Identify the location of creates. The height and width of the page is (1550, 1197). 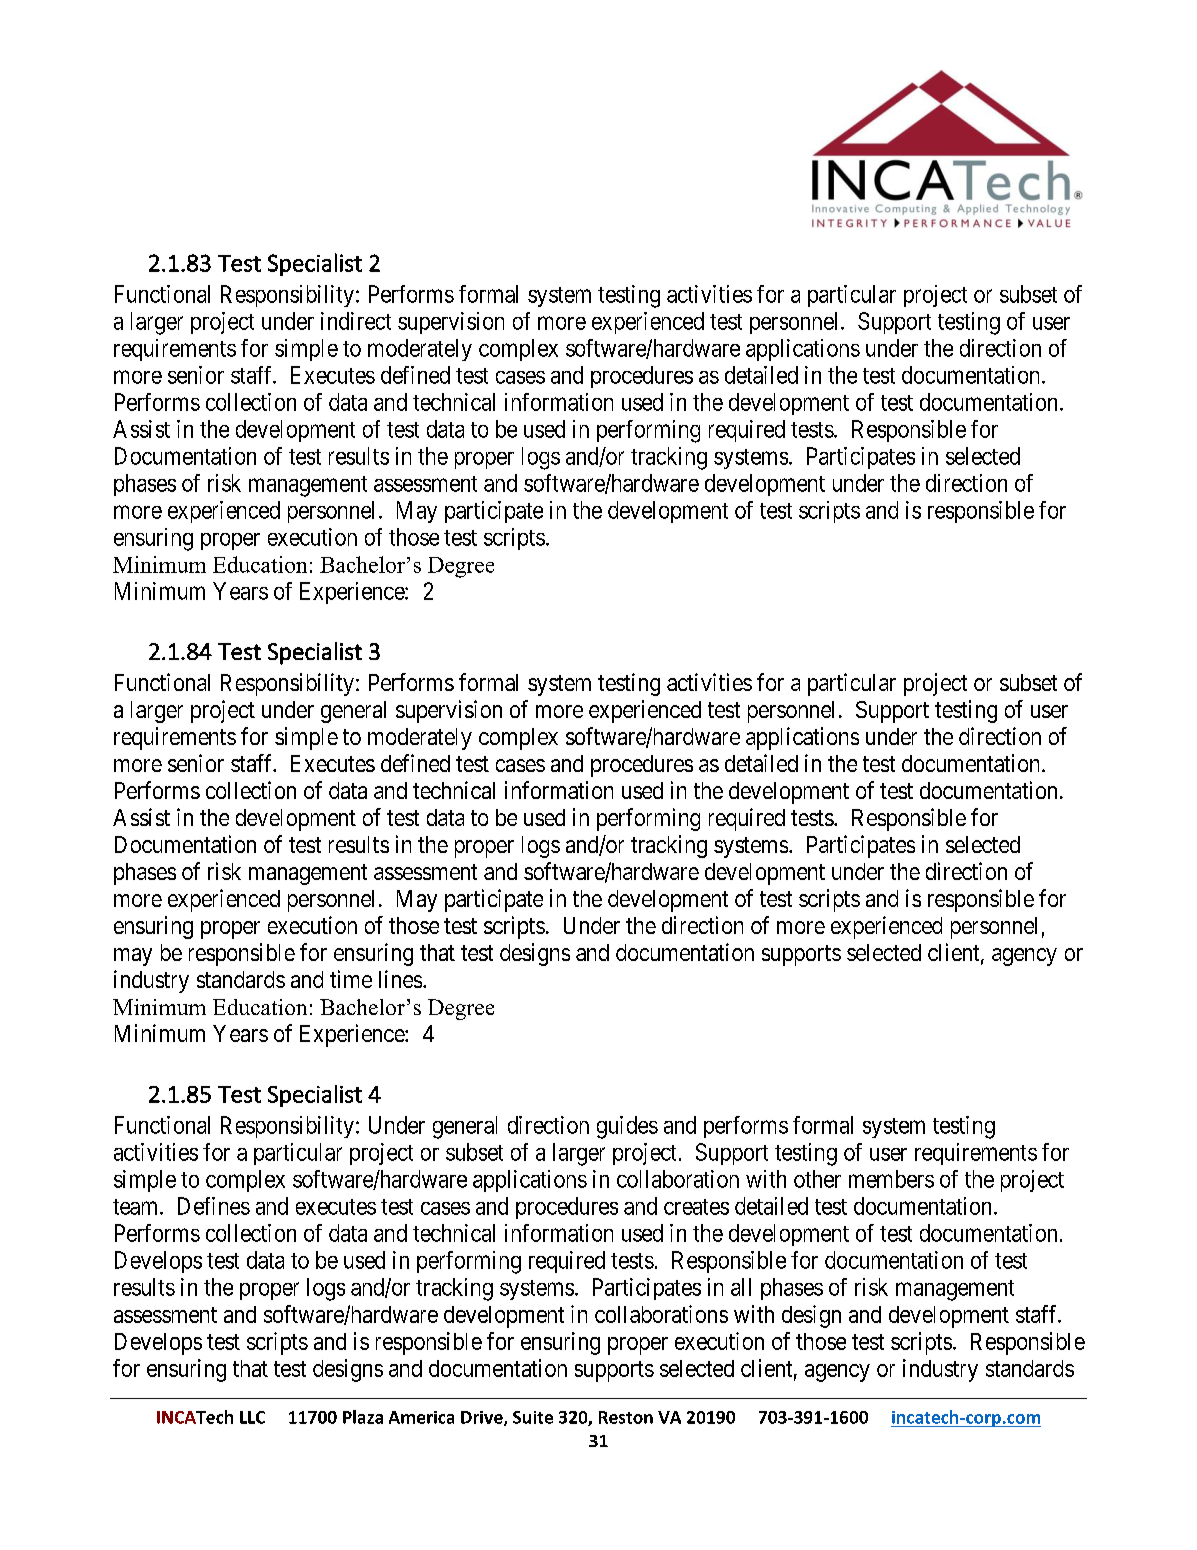
(696, 1207).
